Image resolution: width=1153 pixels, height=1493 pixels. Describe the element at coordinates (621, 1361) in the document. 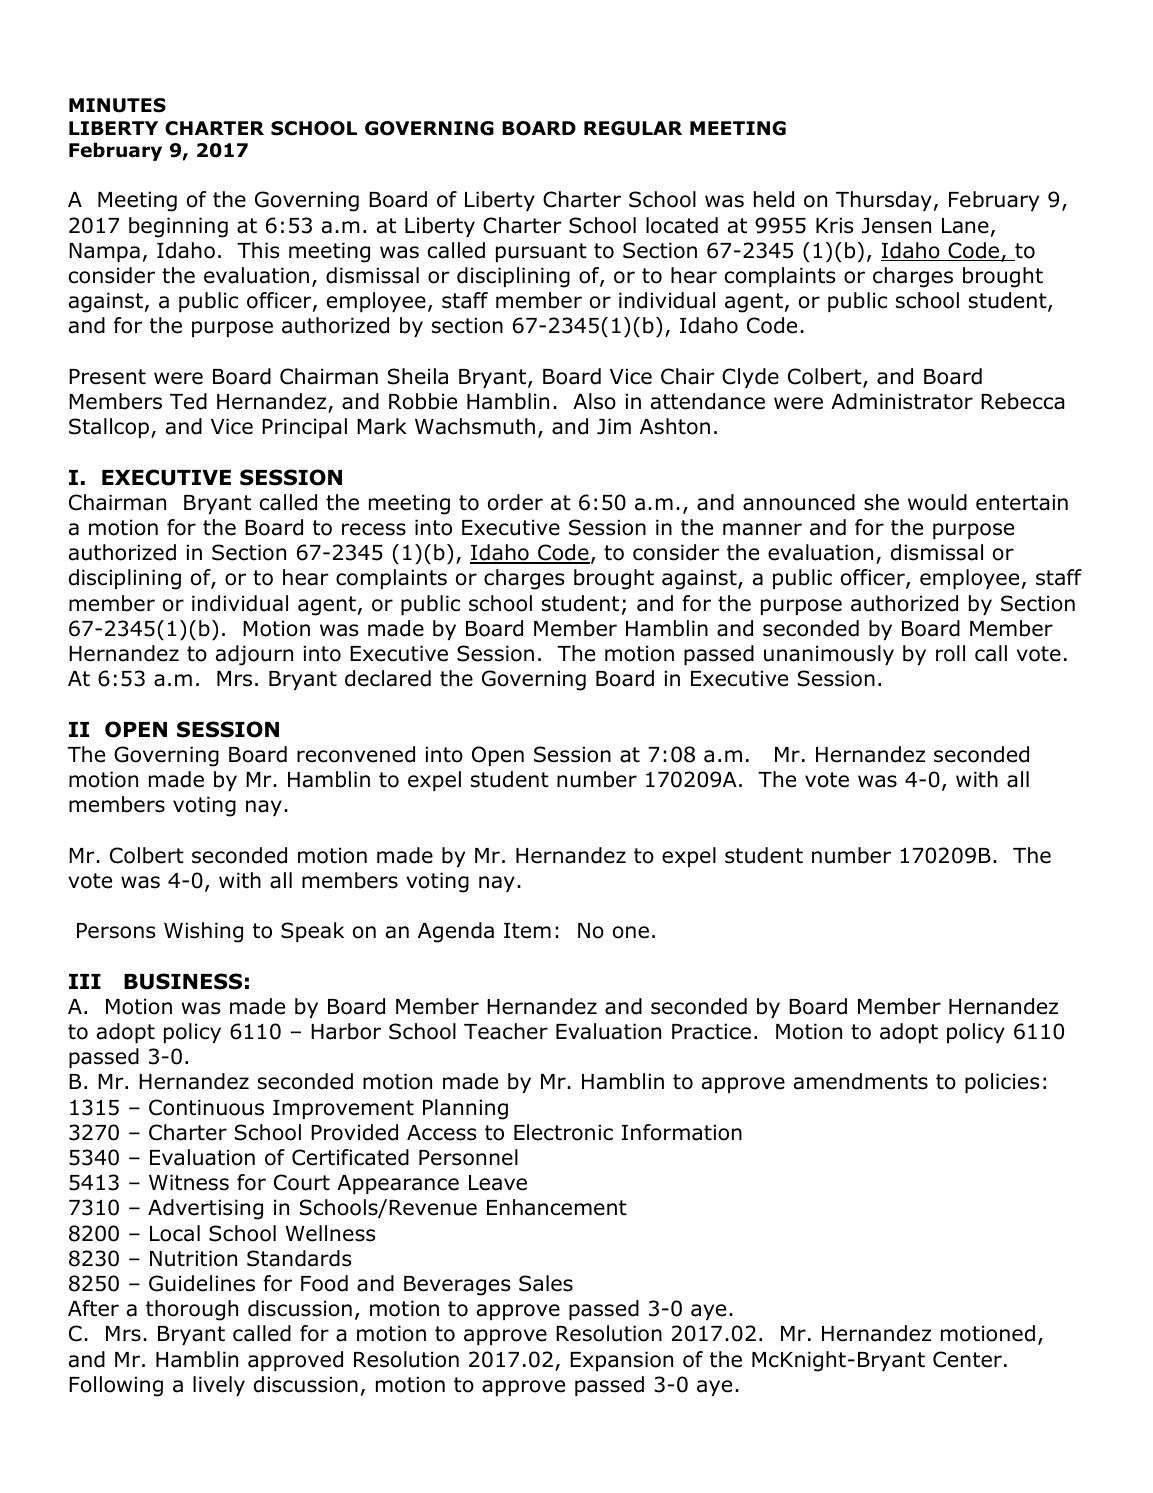

I see `Expansion` at that location.
